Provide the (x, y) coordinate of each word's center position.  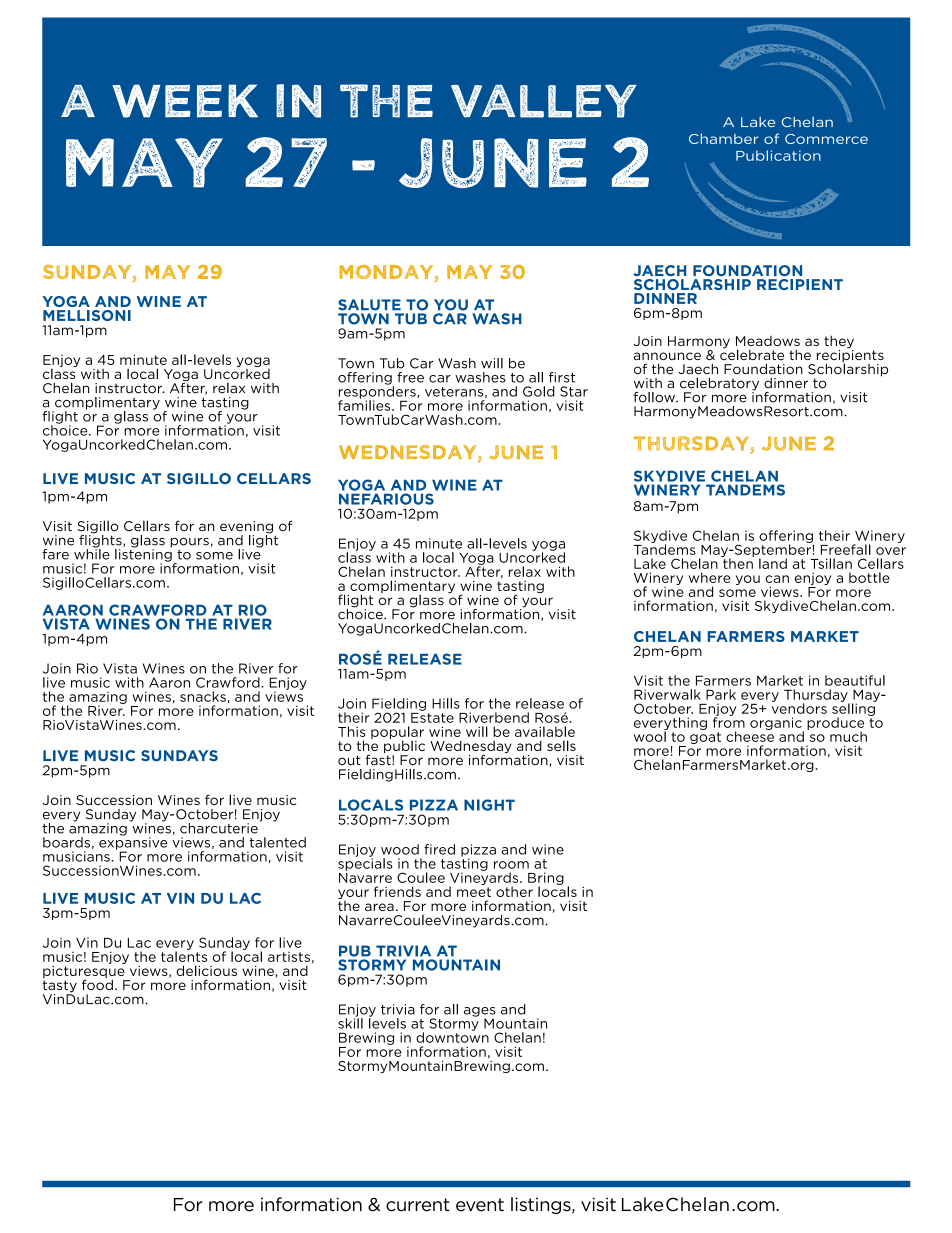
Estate (432, 716)
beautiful (855, 680)
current (418, 1205)
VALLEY (544, 101)
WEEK (185, 101)
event (480, 1205)
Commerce (826, 139)
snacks (203, 696)
